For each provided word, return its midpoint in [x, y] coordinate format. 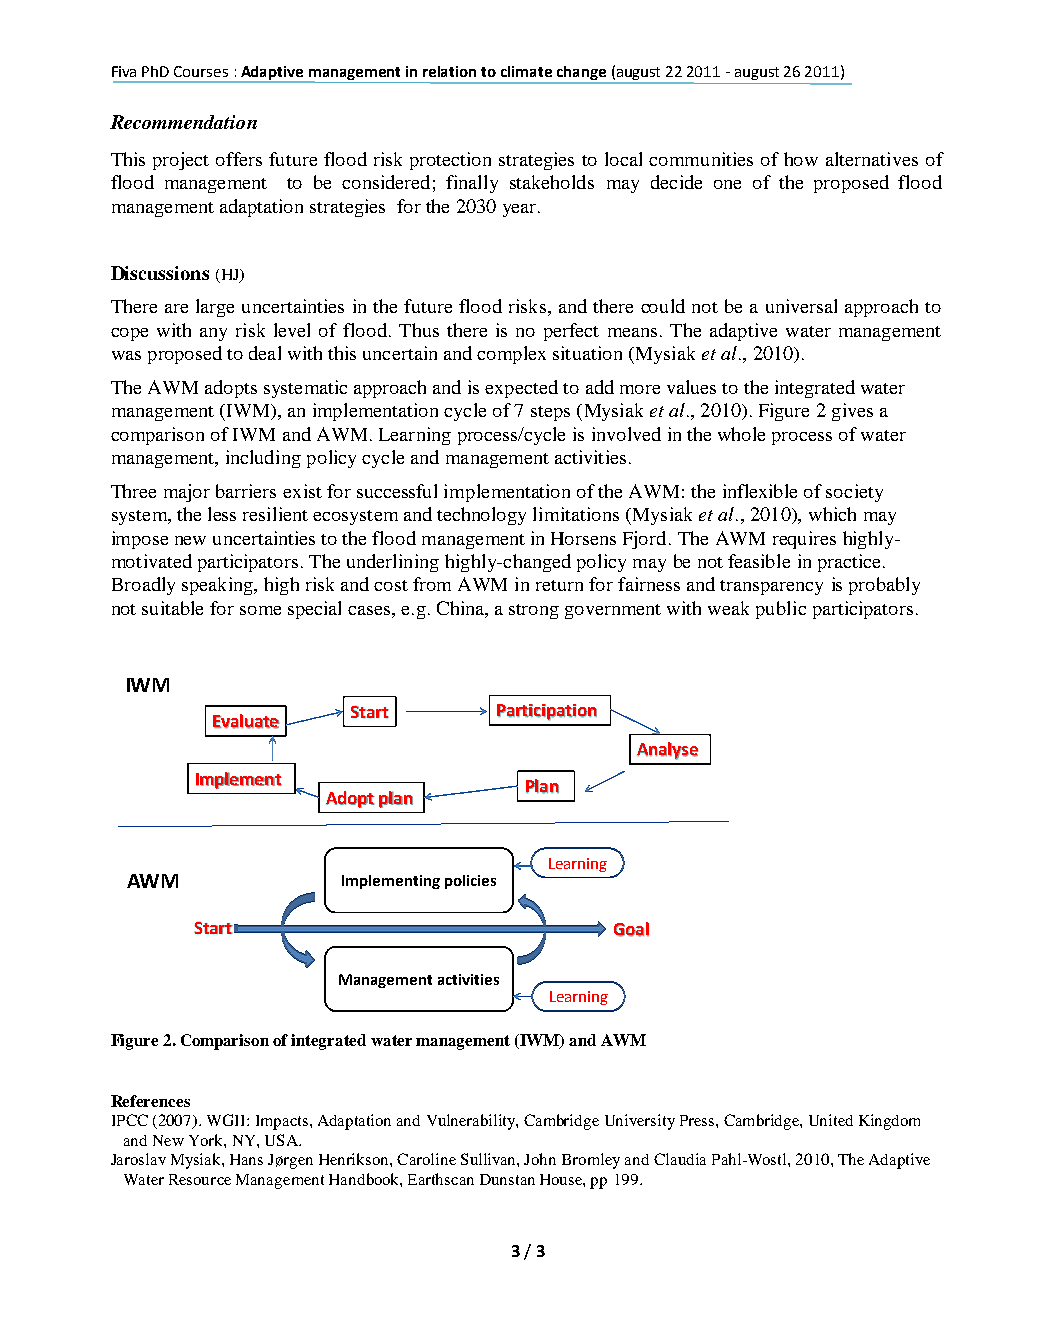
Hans [246, 1159]
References [150, 1101]
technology [481, 516]
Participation [547, 712]
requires [804, 540]
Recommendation [183, 122]
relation [449, 71]
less [222, 514]
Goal [631, 929]
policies [470, 882]
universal [801, 306]
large [215, 308]
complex [511, 355]
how [801, 159]
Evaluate [246, 721]
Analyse [667, 751]
